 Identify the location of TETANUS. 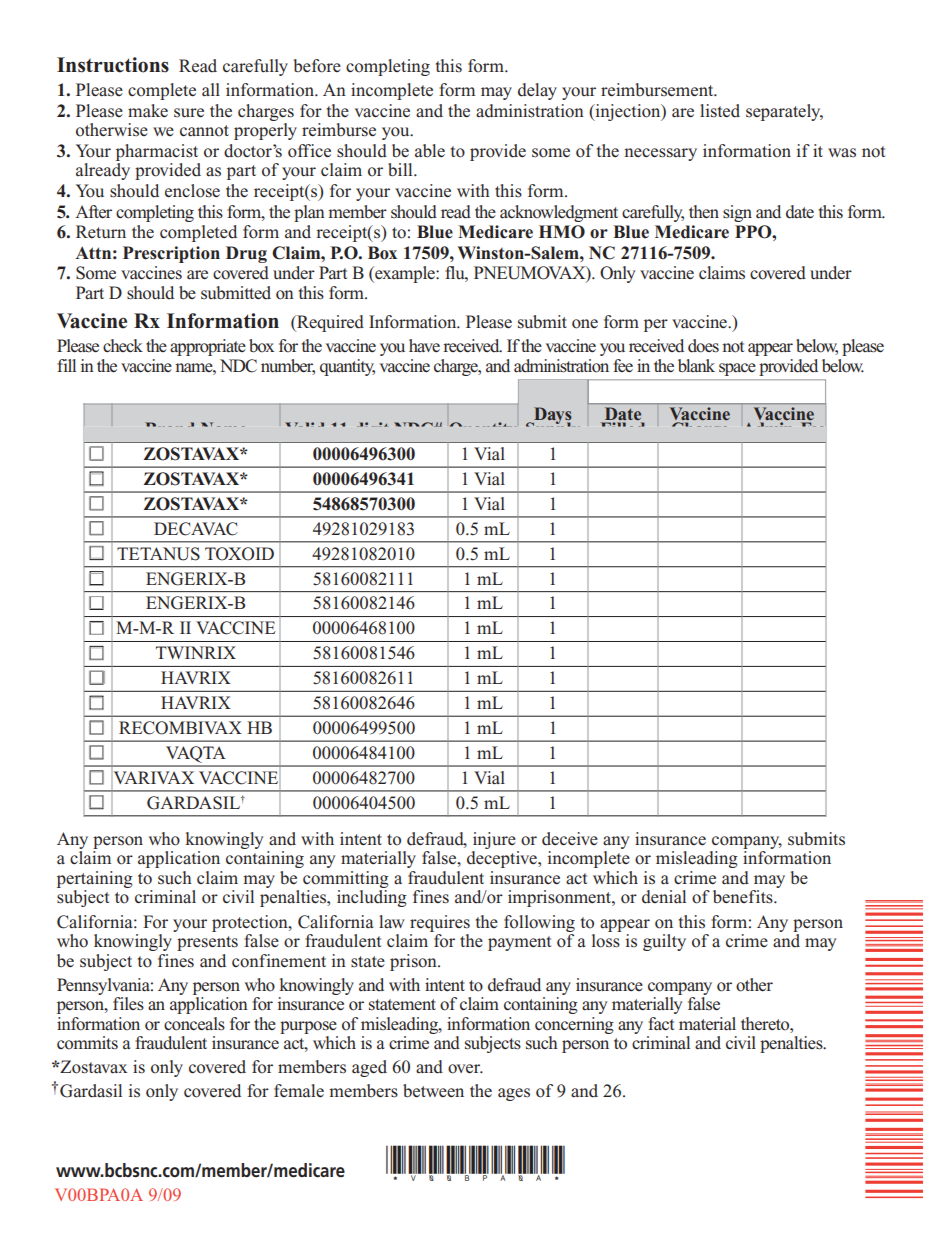
(158, 554).
